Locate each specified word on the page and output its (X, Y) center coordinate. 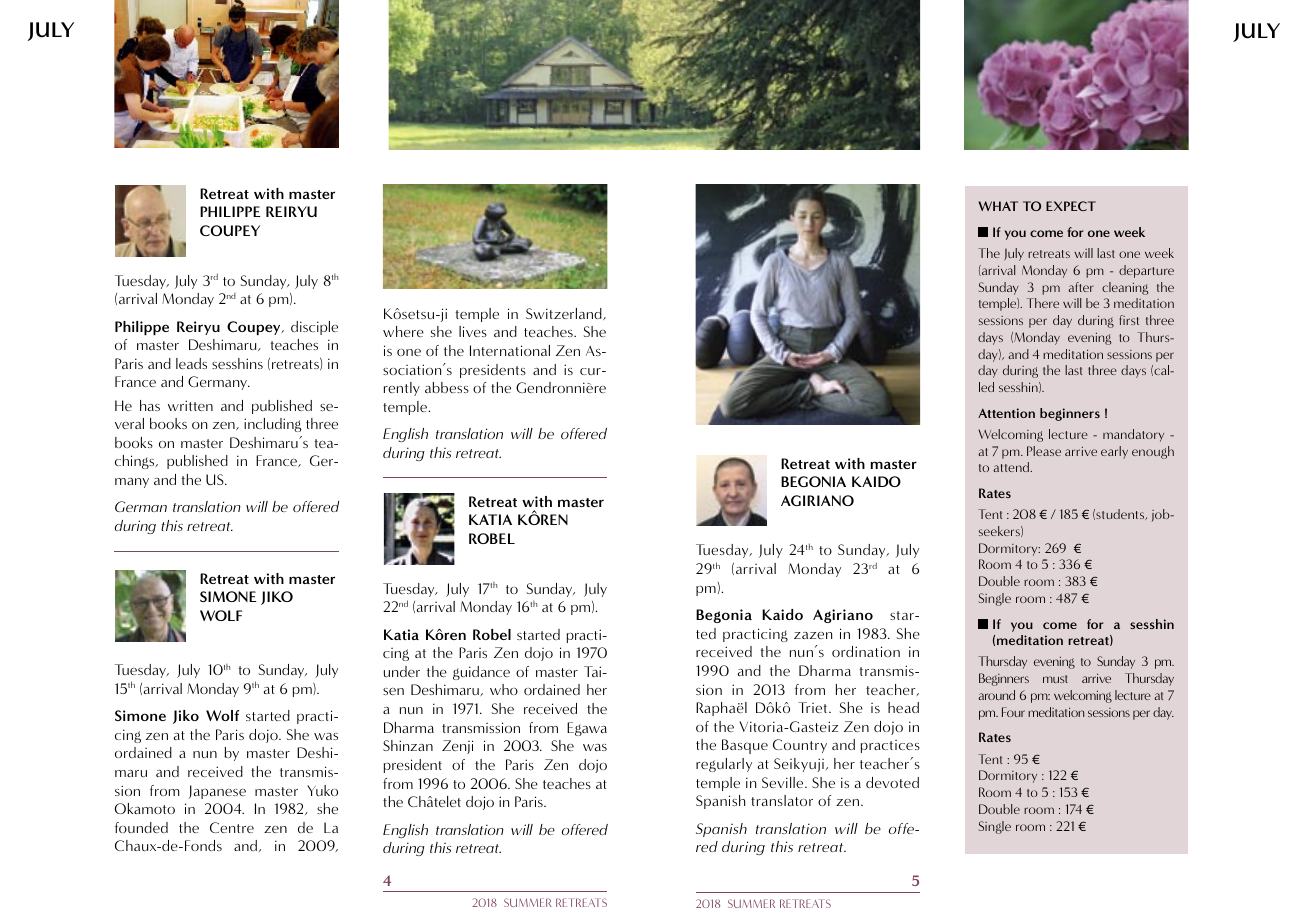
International (510, 350)
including (272, 425)
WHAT (998, 206)
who (504, 689)
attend (1012, 467)
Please (1044, 451)
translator (782, 800)
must (1055, 679)
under (402, 671)
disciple (314, 328)
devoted (892, 782)
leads (191, 363)
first (1129, 320)
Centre (232, 827)
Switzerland (565, 314)
